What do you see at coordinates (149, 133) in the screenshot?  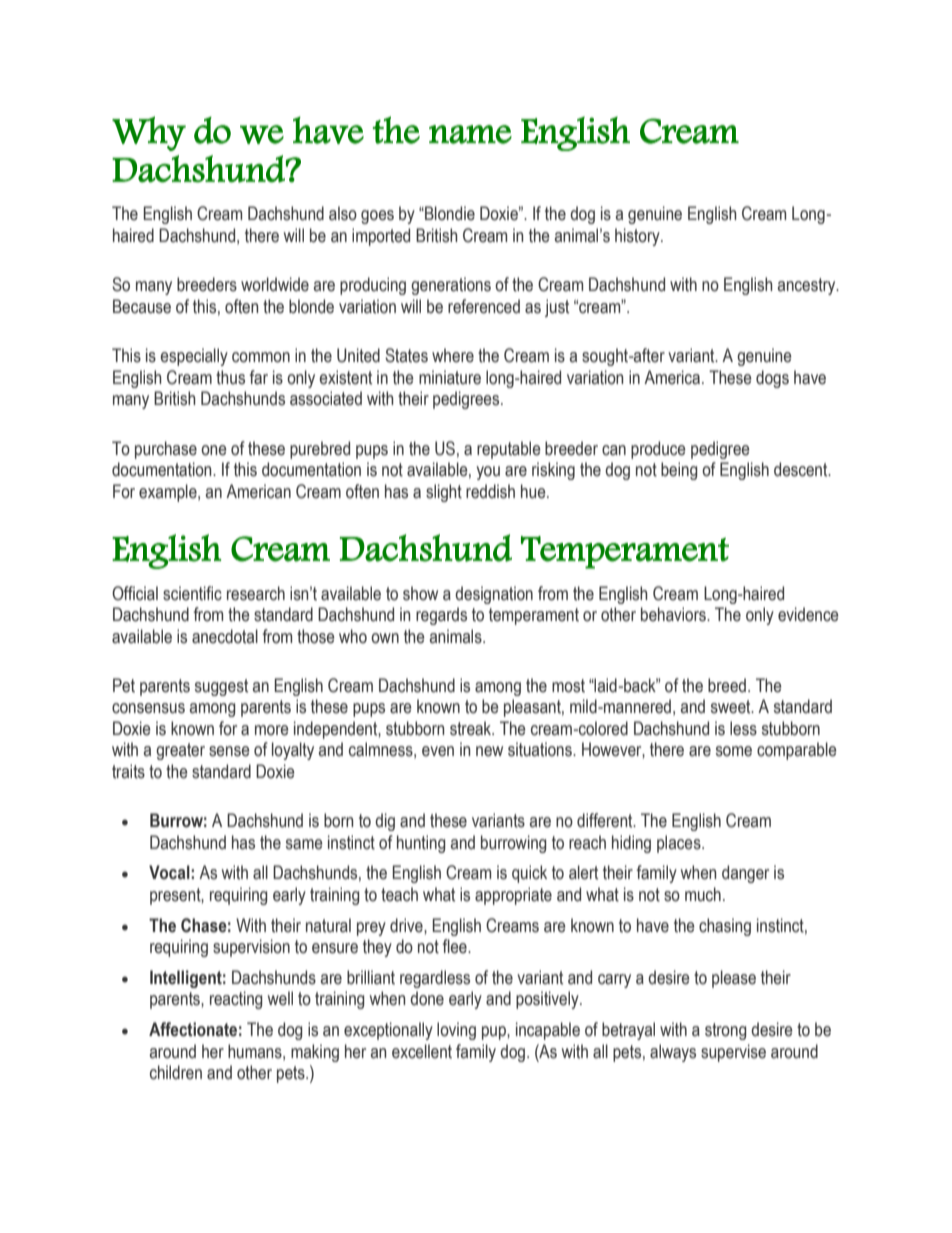 I see `Why` at bounding box center [149, 133].
